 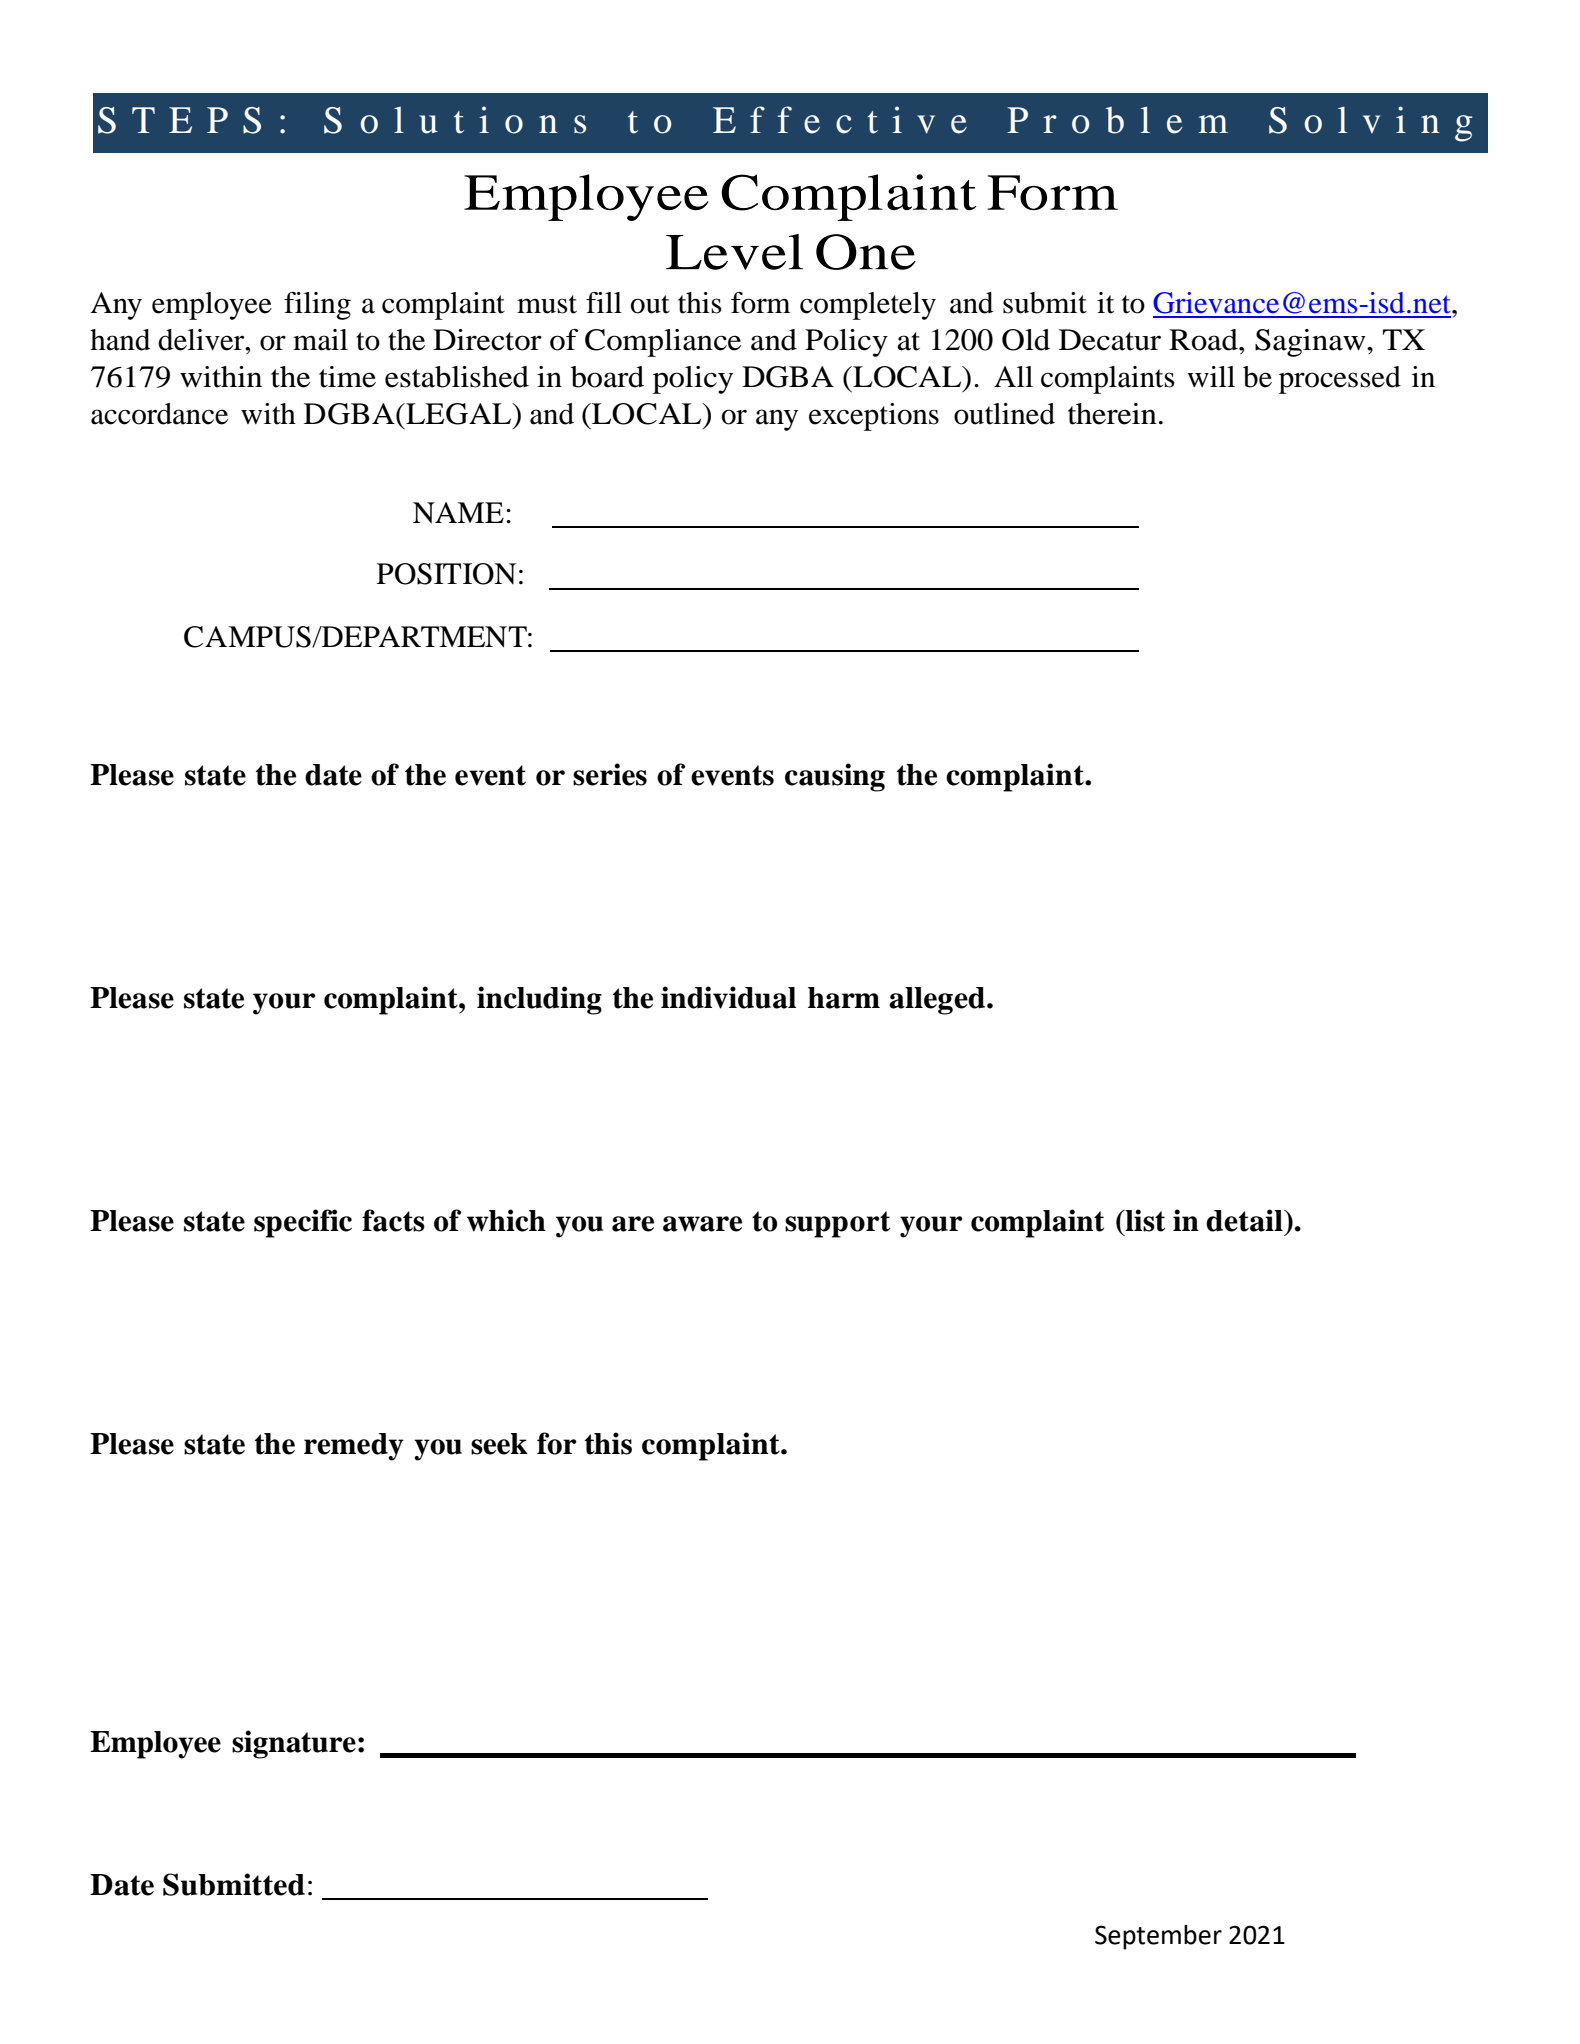 What do you see at coordinates (354, 1447) in the page?
I see `remedy` at bounding box center [354, 1447].
